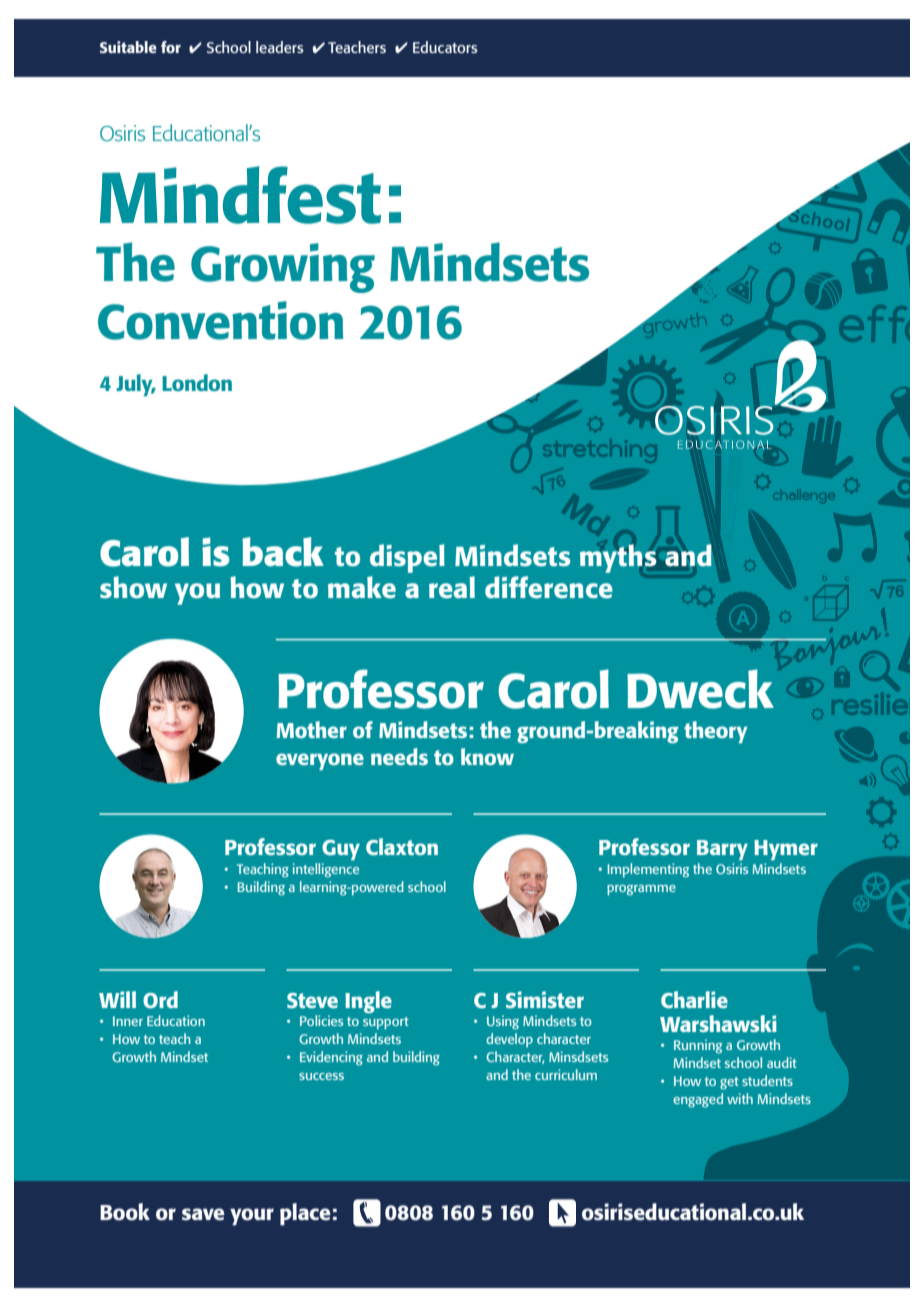  Describe the element at coordinates (722, 850) in the screenshot. I see `Barry` at that location.
